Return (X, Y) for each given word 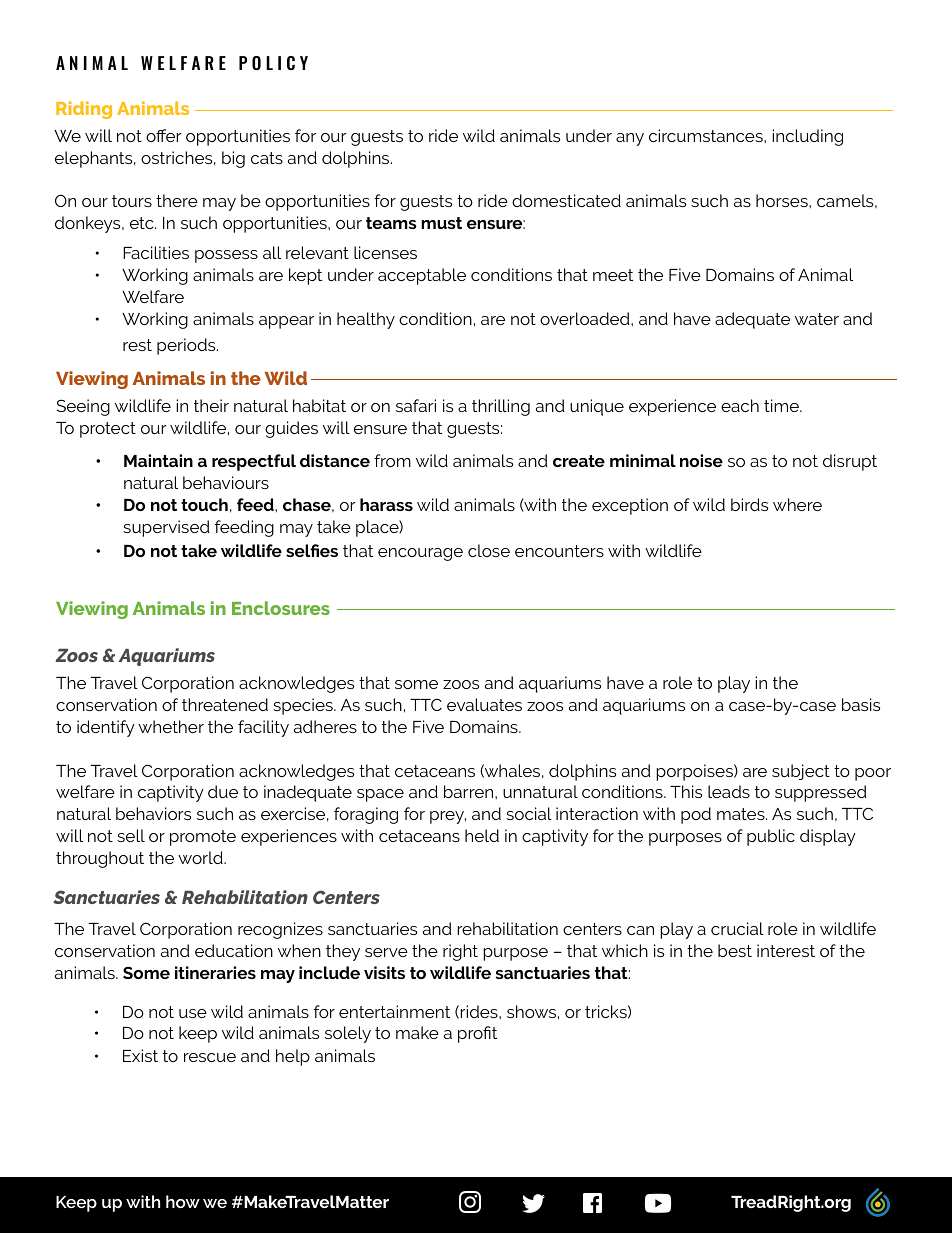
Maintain (158, 460)
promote (203, 838)
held (482, 835)
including (807, 137)
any (630, 139)
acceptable (422, 276)
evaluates (484, 704)
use (193, 1013)
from (392, 460)
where (797, 504)
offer (164, 135)
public (771, 837)
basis (861, 704)
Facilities (156, 252)
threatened (225, 704)
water (817, 319)
